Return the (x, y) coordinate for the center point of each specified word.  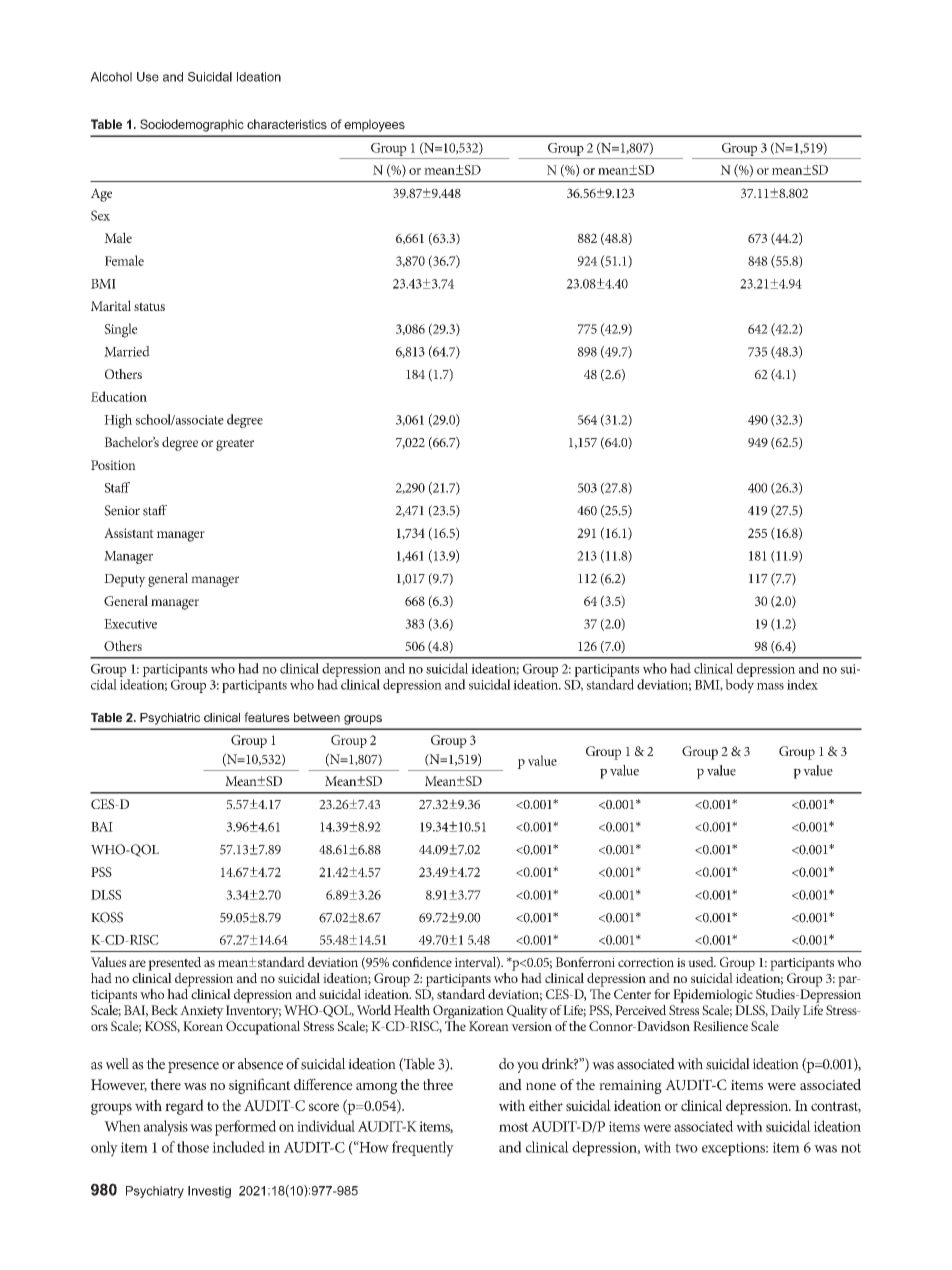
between (317, 717)
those (193, 1147)
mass (770, 686)
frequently (423, 1149)
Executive (130, 624)
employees (374, 125)
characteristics (287, 124)
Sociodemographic (192, 125)
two (686, 1148)
